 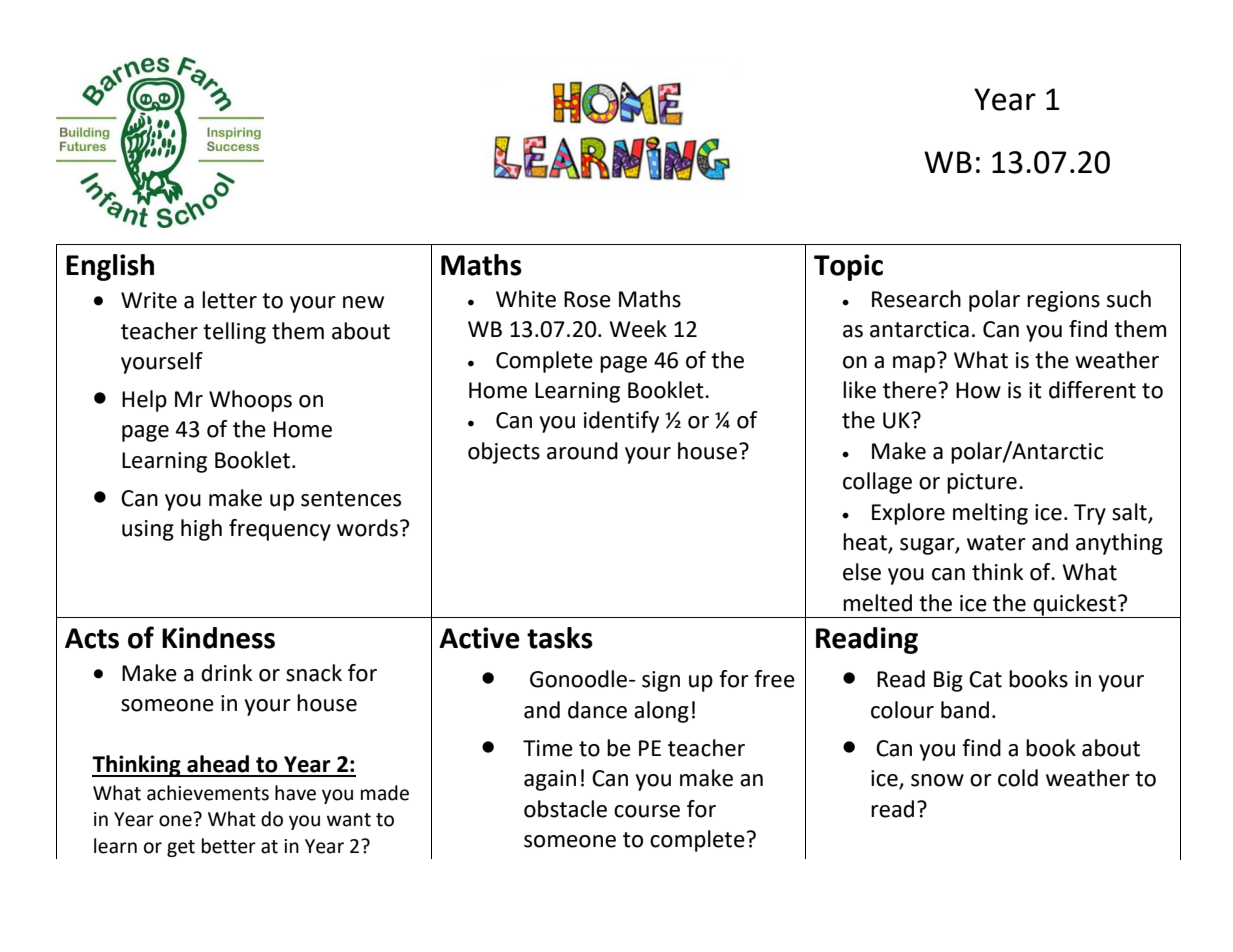 What do you see at coordinates (201, 530) in the screenshot?
I see `high` at bounding box center [201, 530].
